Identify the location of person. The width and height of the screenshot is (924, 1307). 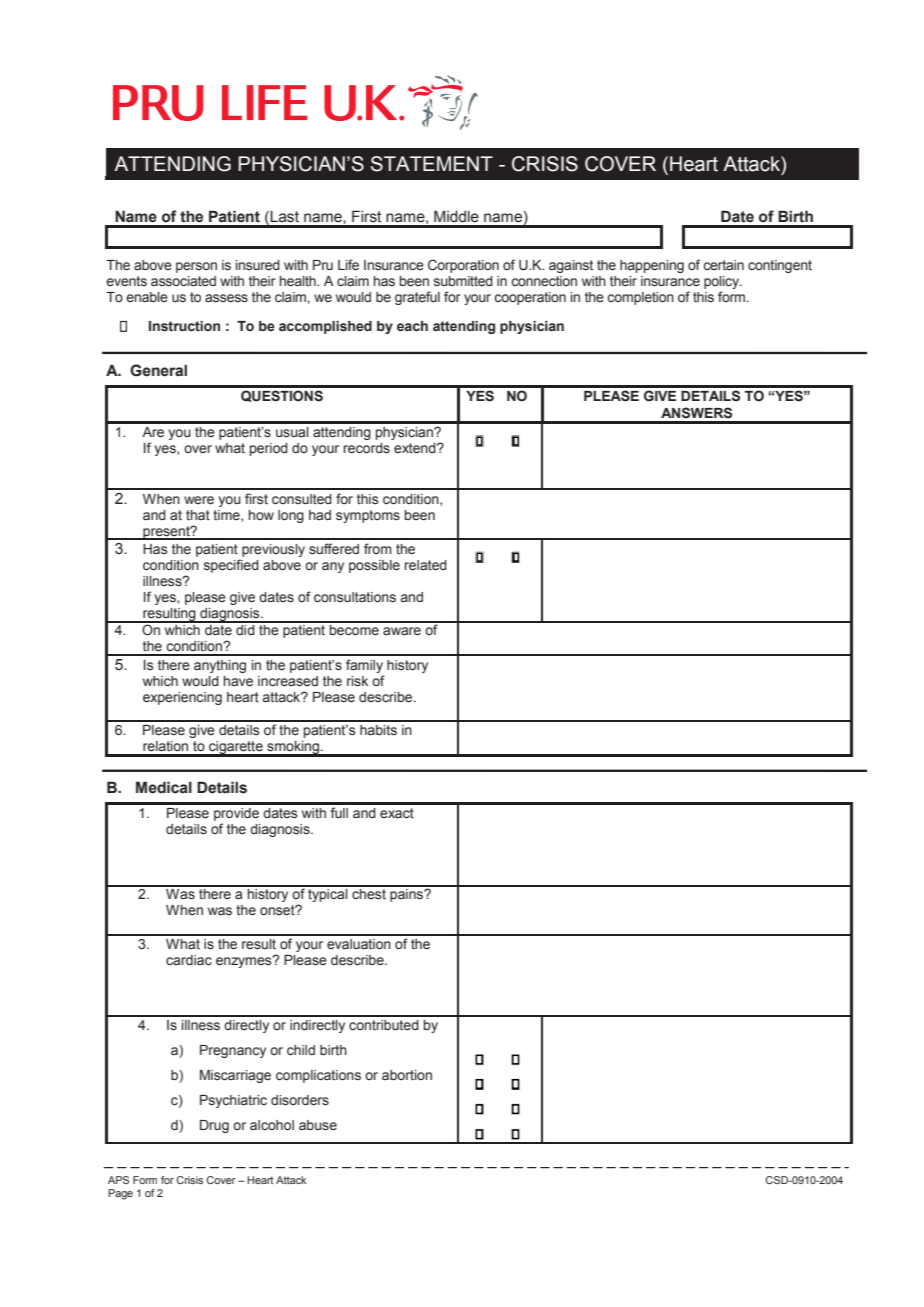
(196, 267).
